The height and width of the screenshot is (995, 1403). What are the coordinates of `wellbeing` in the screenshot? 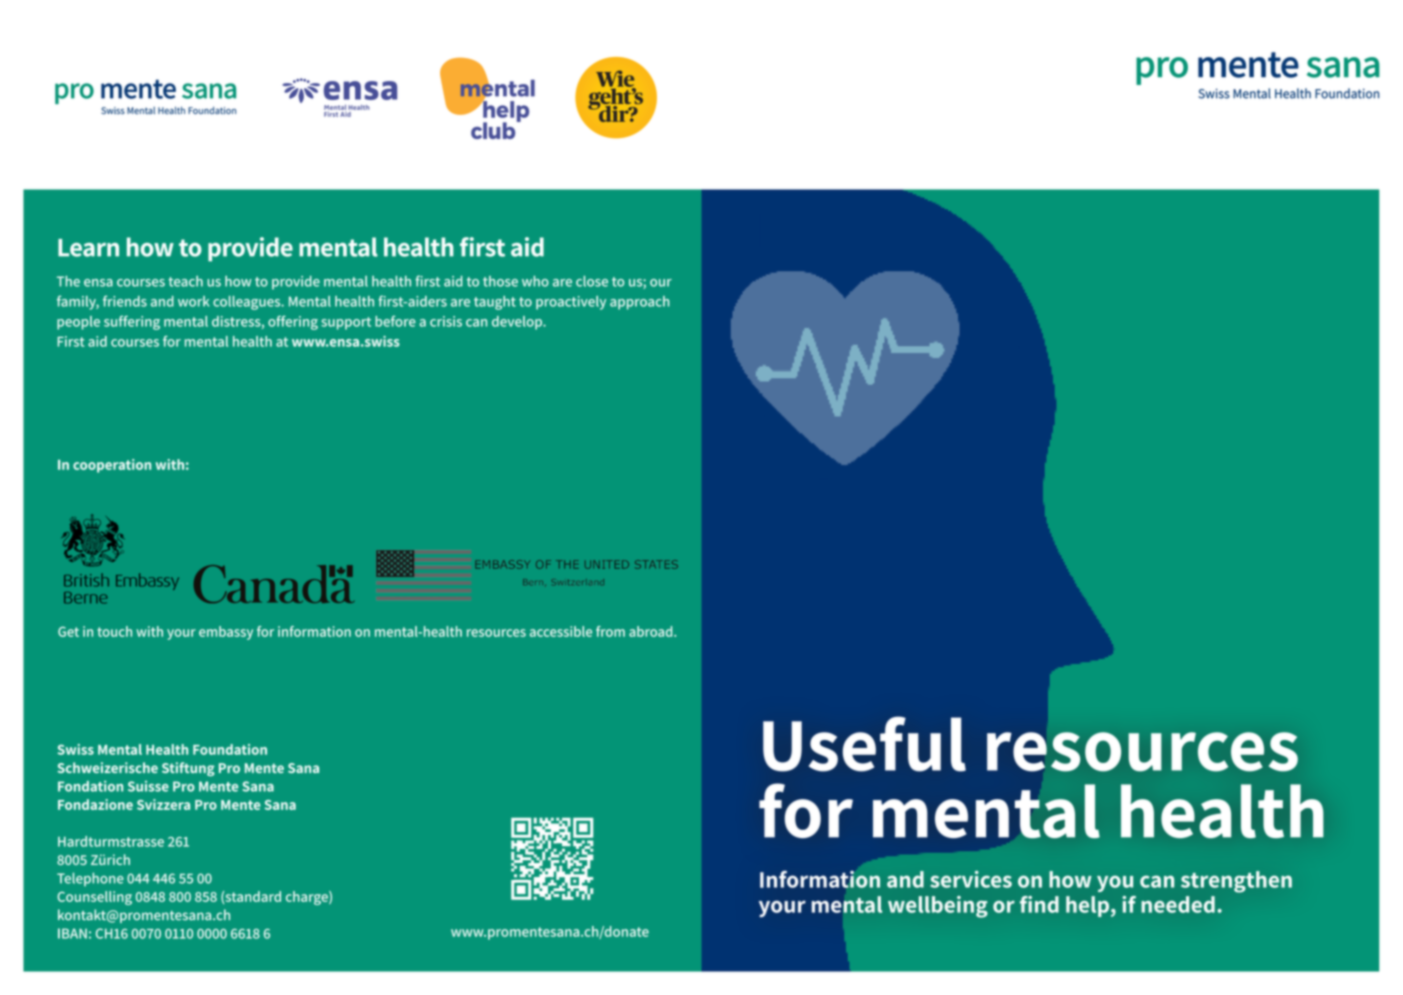 It's located at (938, 907).
